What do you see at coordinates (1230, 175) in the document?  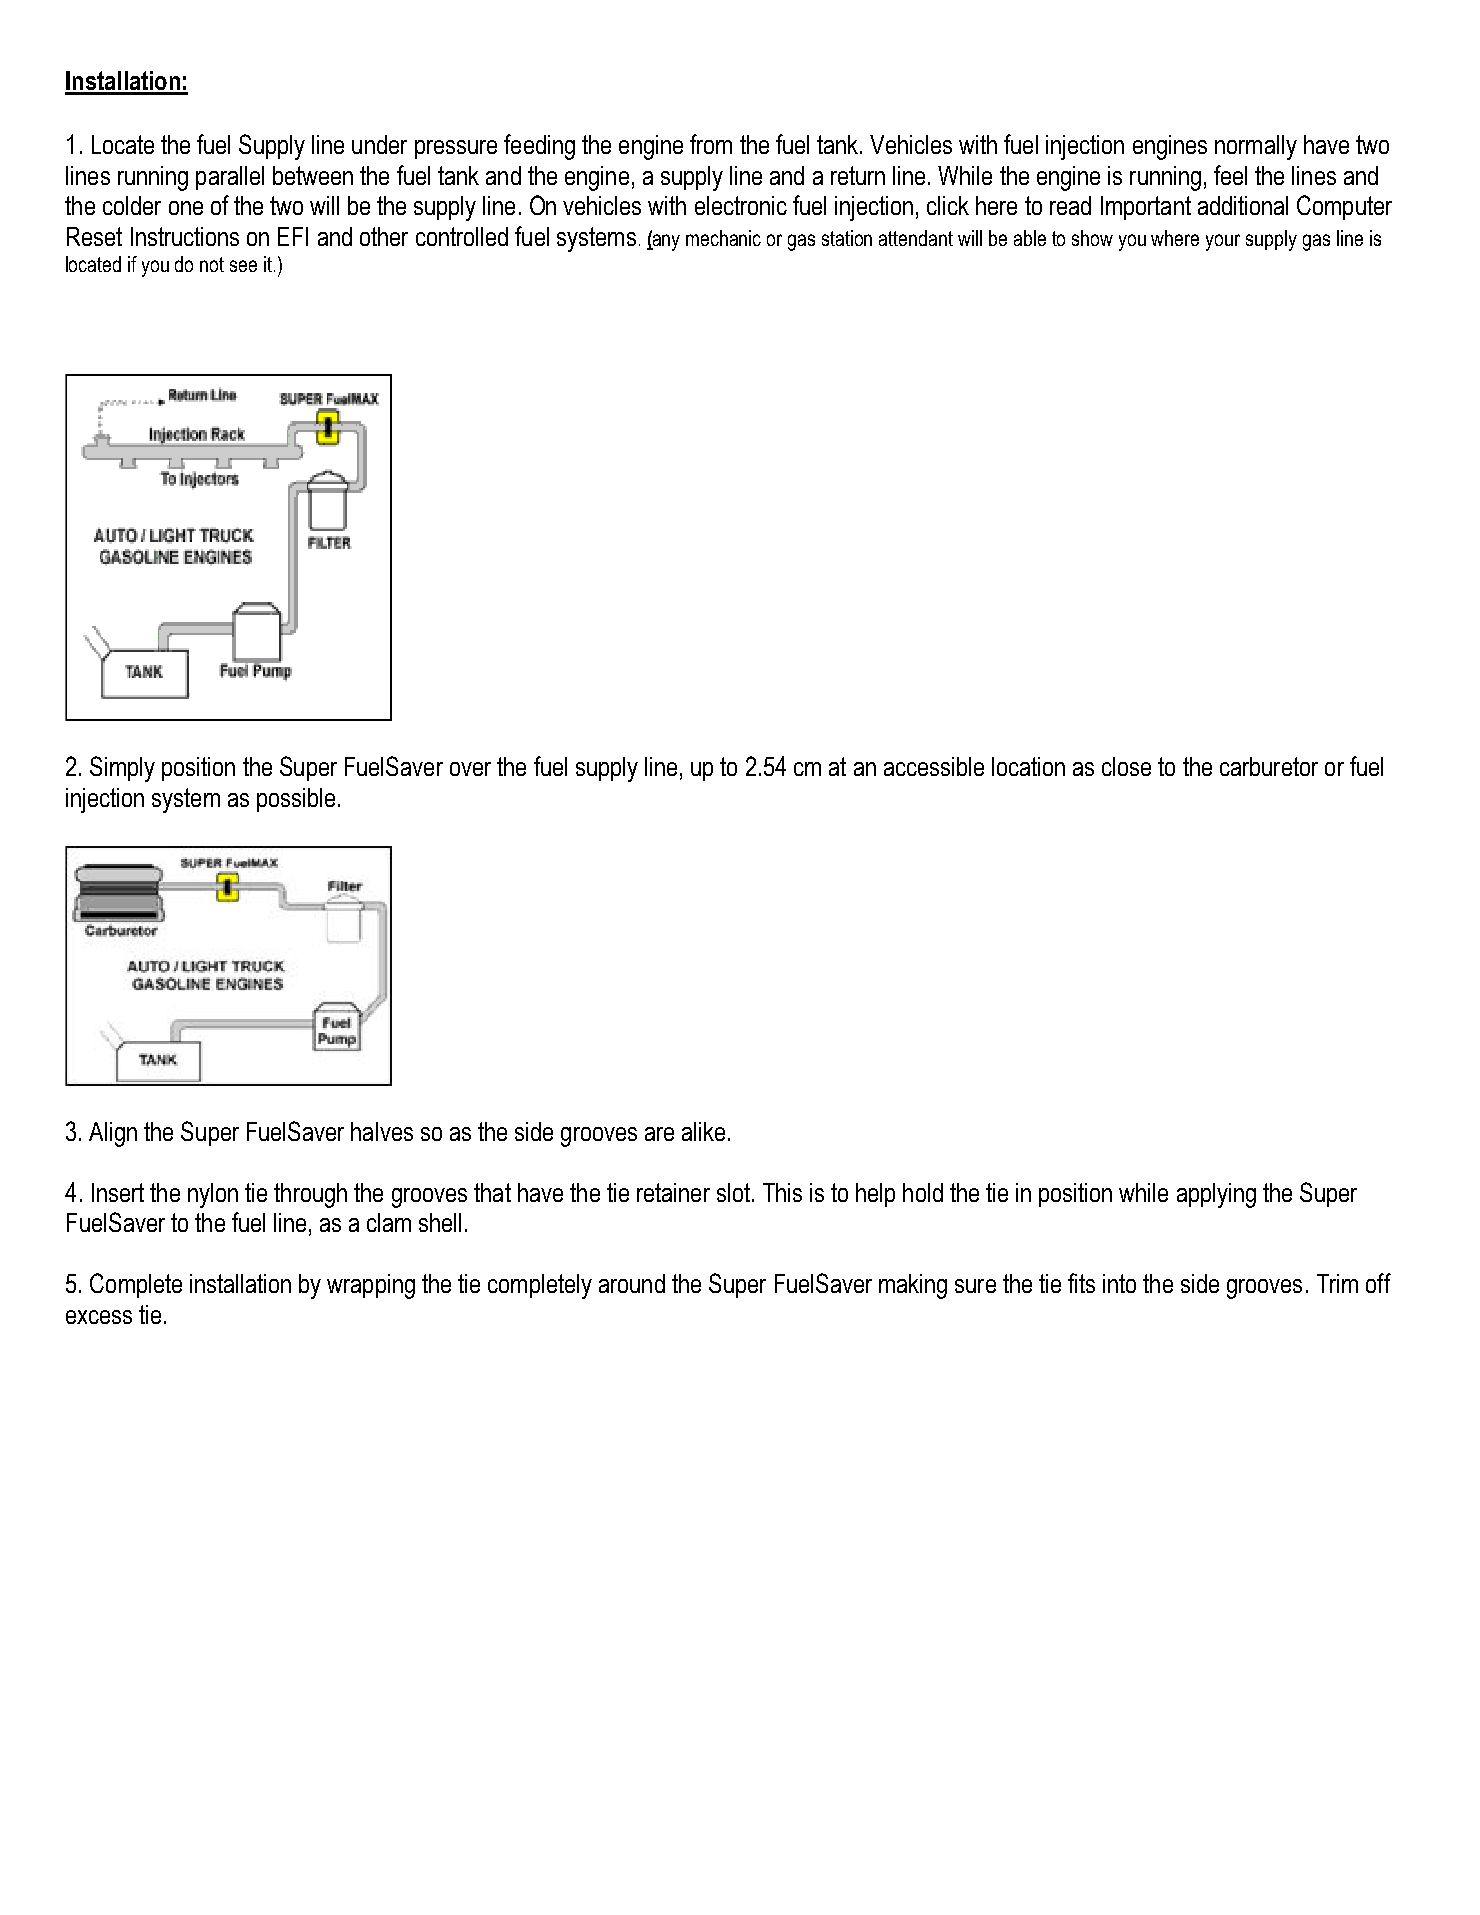 I see `feel` at bounding box center [1230, 175].
